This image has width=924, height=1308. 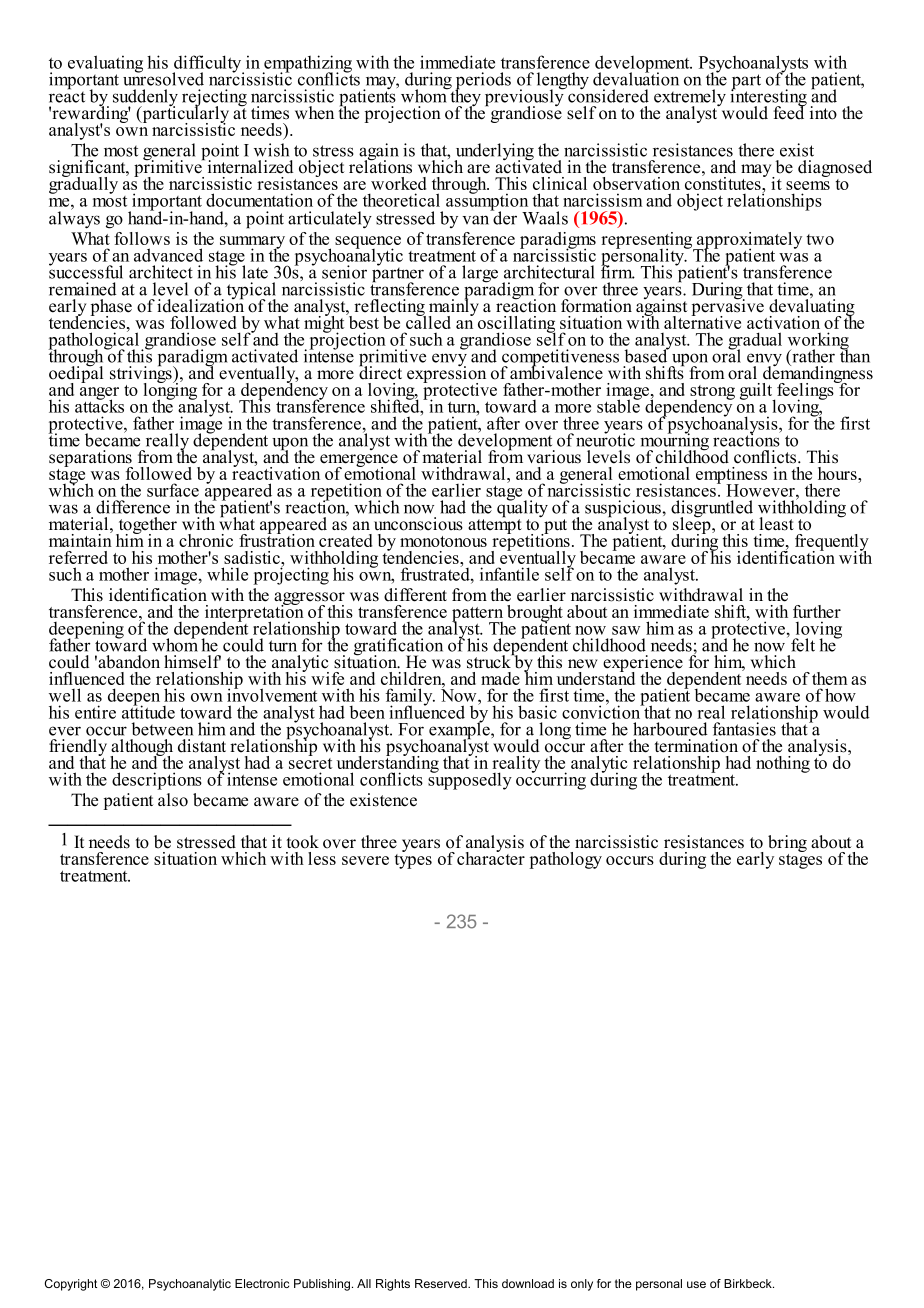 What do you see at coordinates (148, 711) in the image?
I see `attitude` at bounding box center [148, 711].
